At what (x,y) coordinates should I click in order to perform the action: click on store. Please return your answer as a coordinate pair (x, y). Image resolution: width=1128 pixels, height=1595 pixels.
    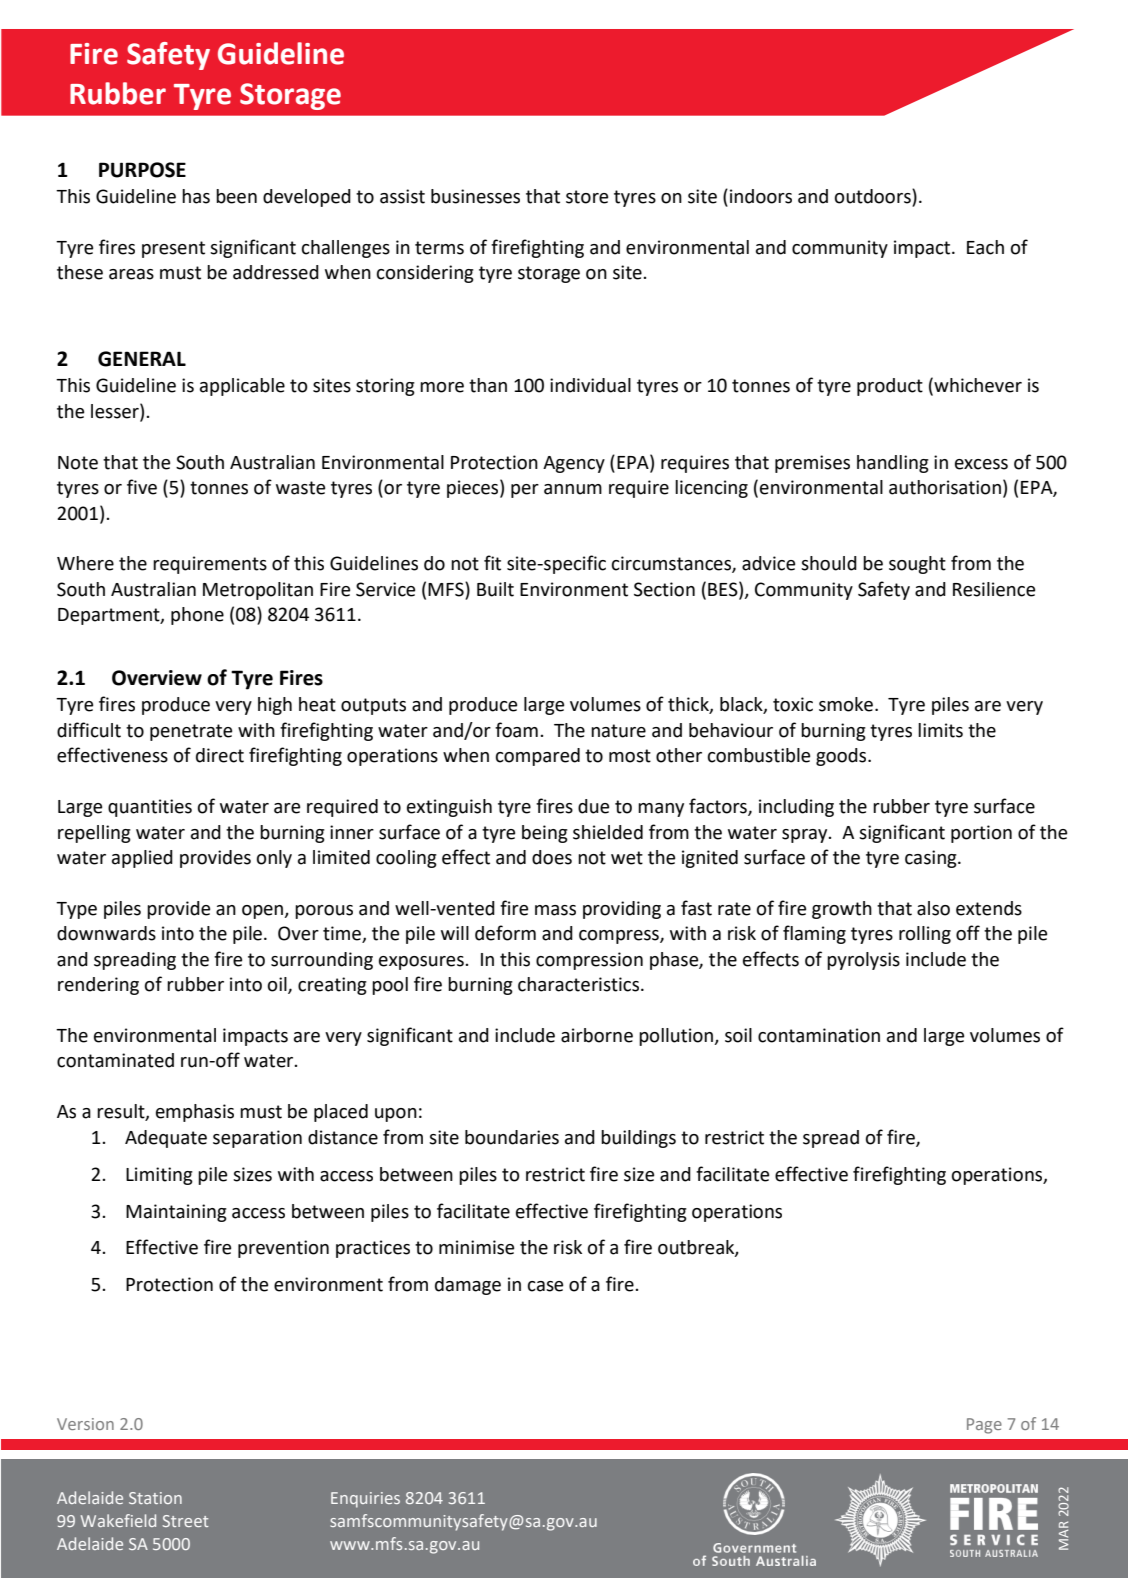
    Looking at the image, I should click on (587, 197).
